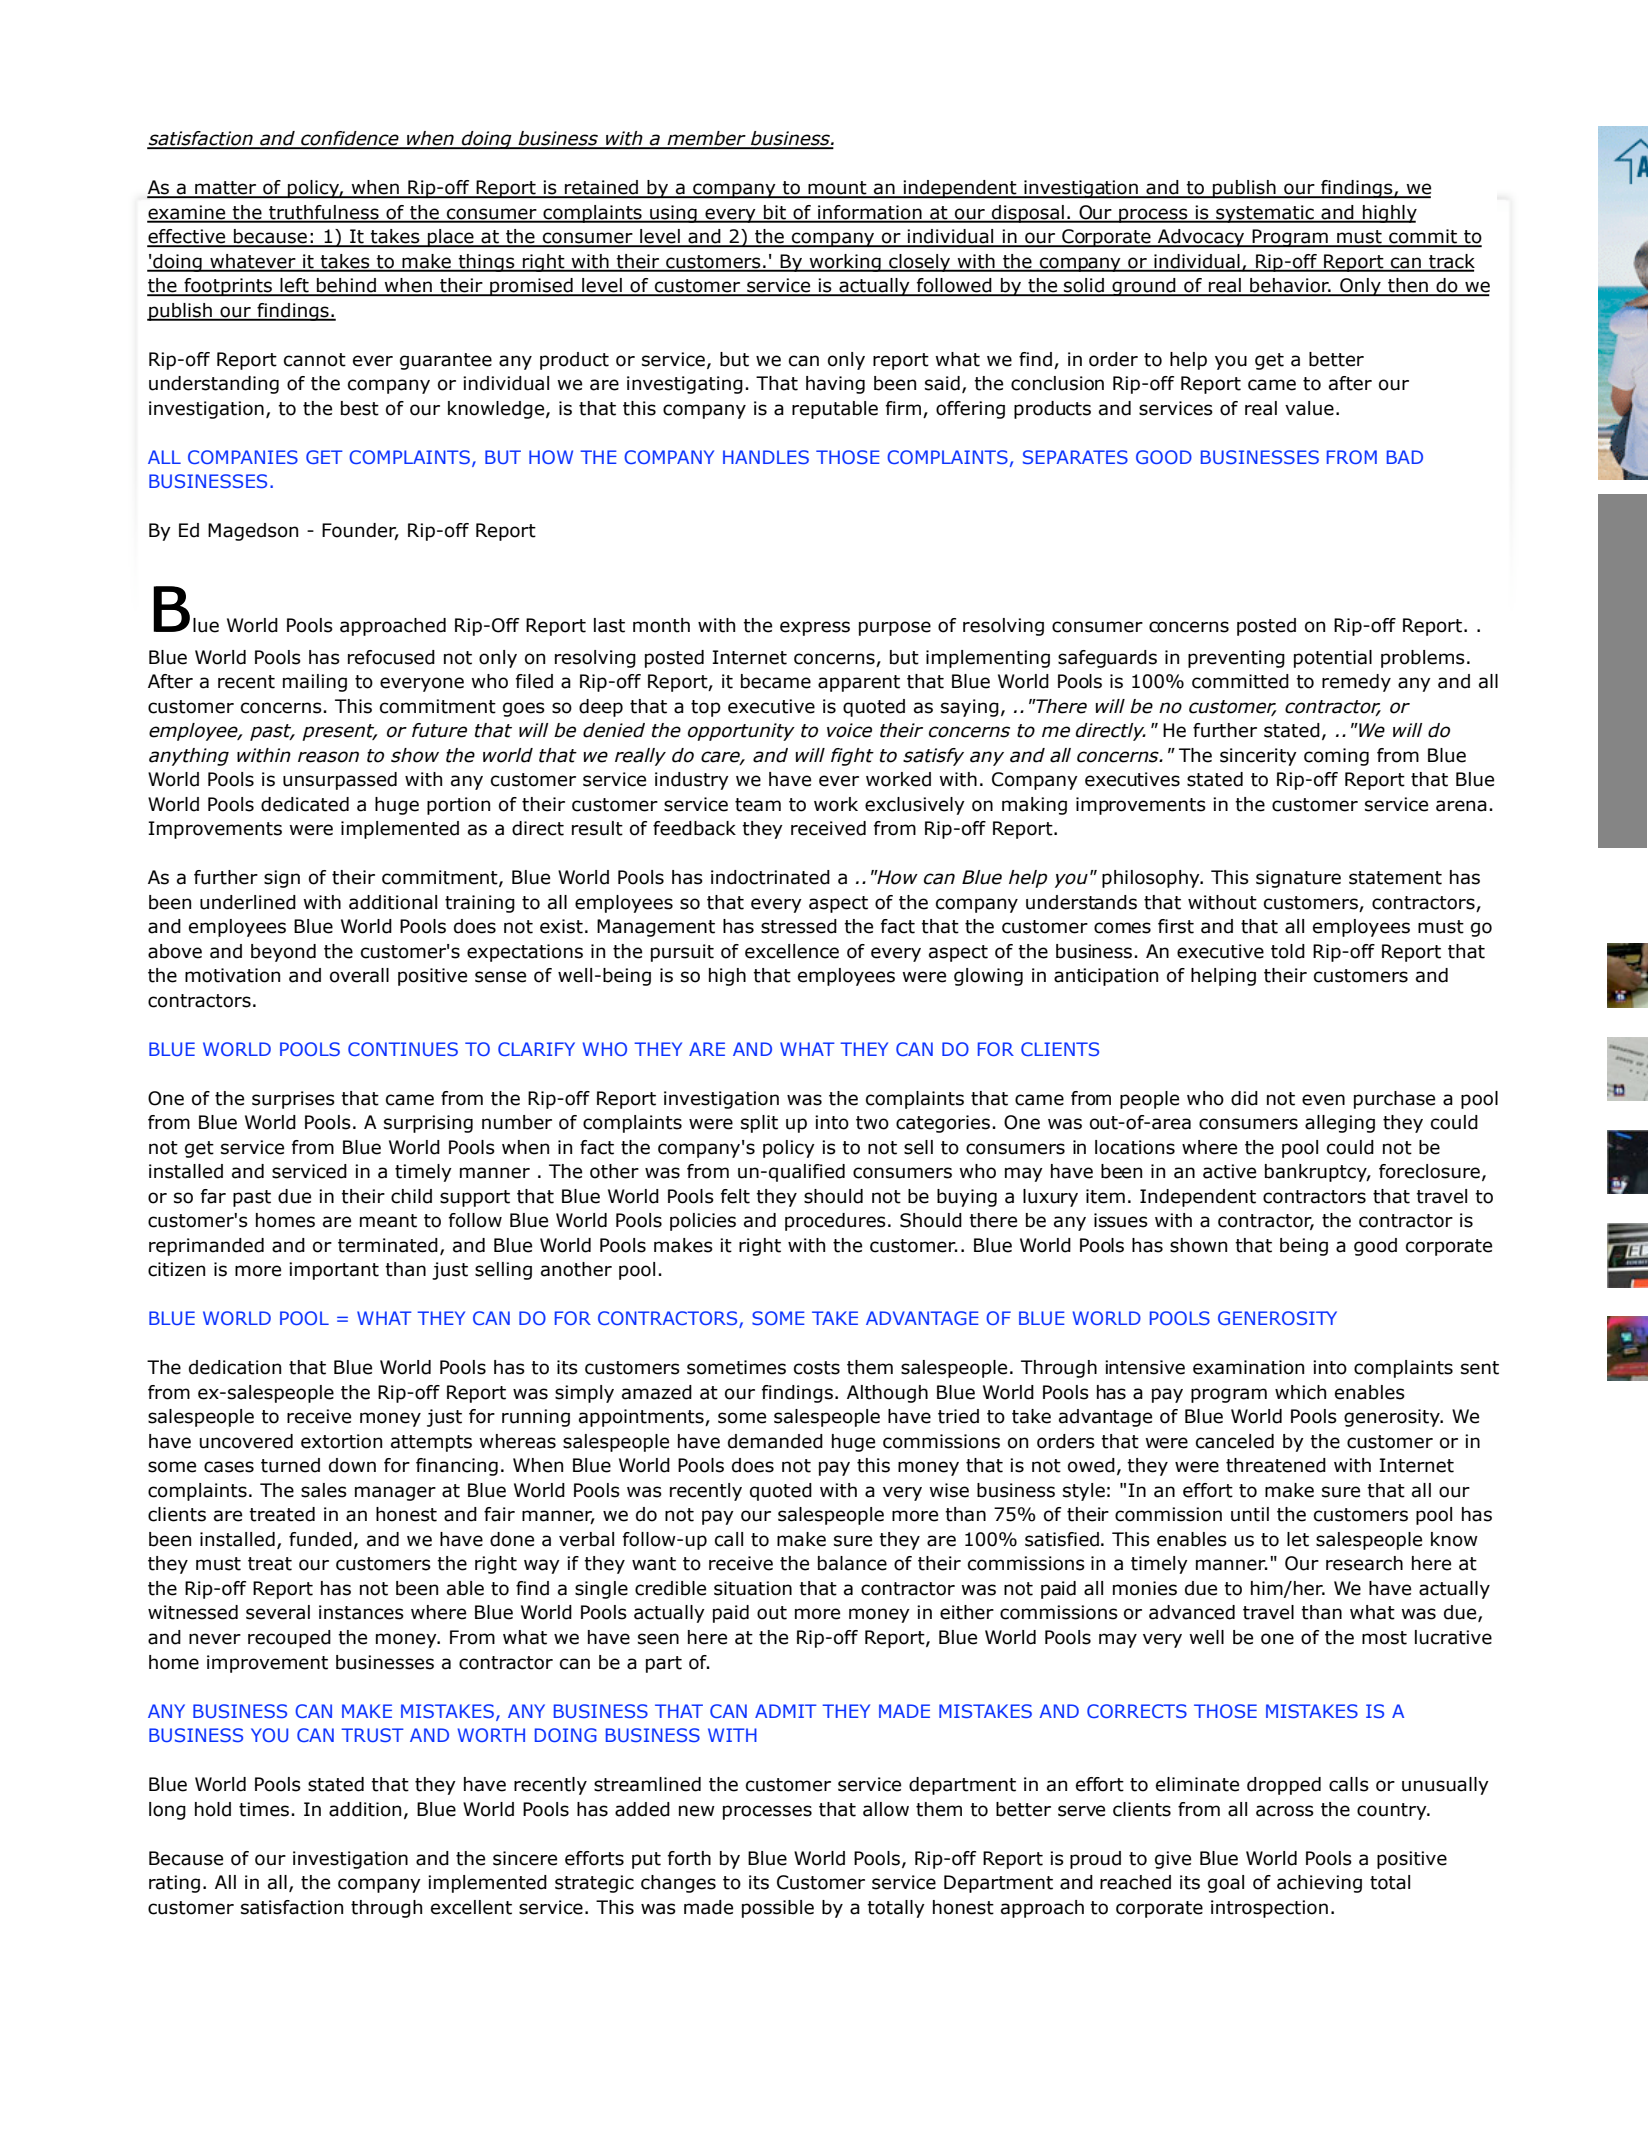 Image resolution: width=1648 pixels, height=2133 pixels. I want to click on hold, so click(213, 1809).
